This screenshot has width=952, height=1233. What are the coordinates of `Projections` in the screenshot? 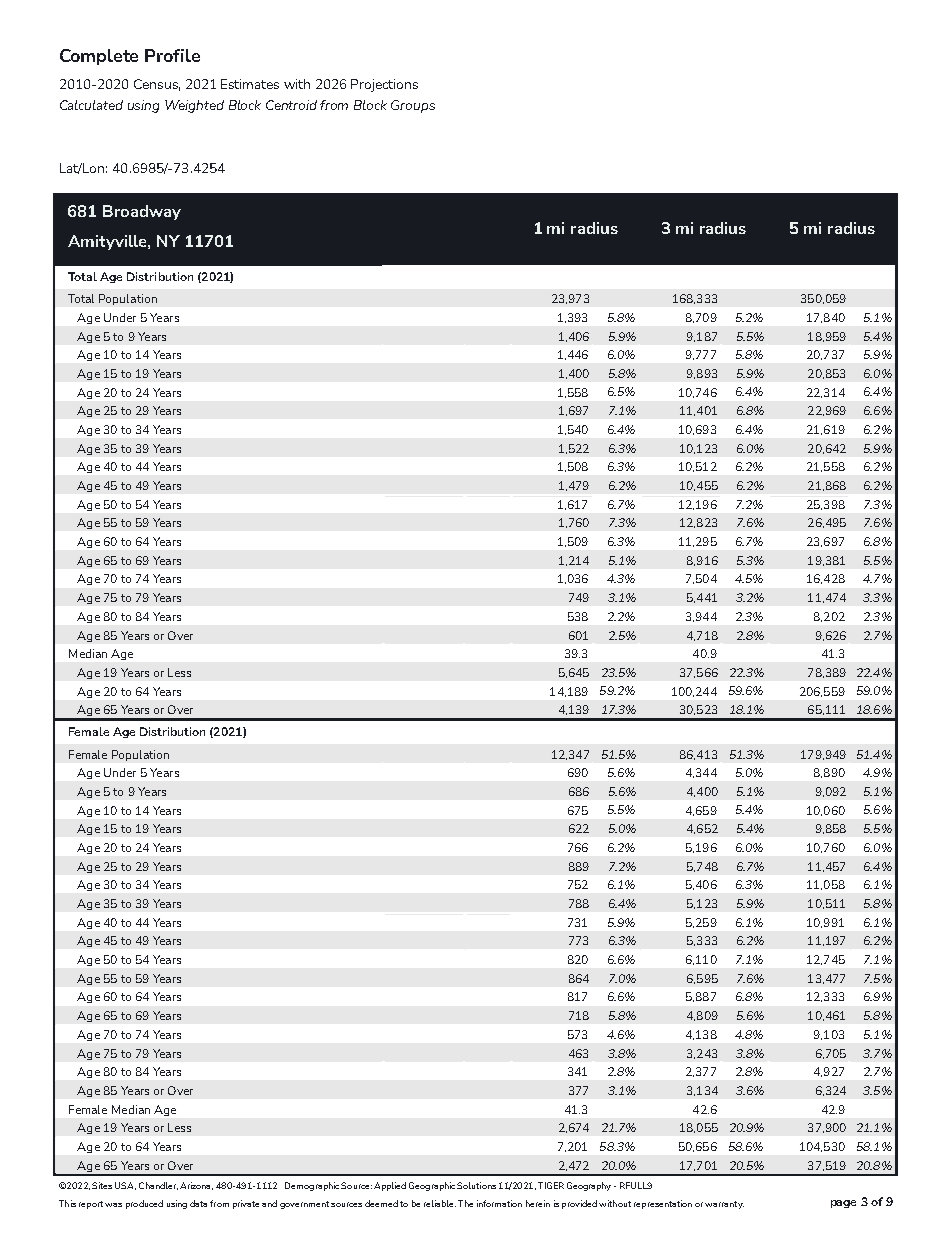 It's located at (384, 85).
